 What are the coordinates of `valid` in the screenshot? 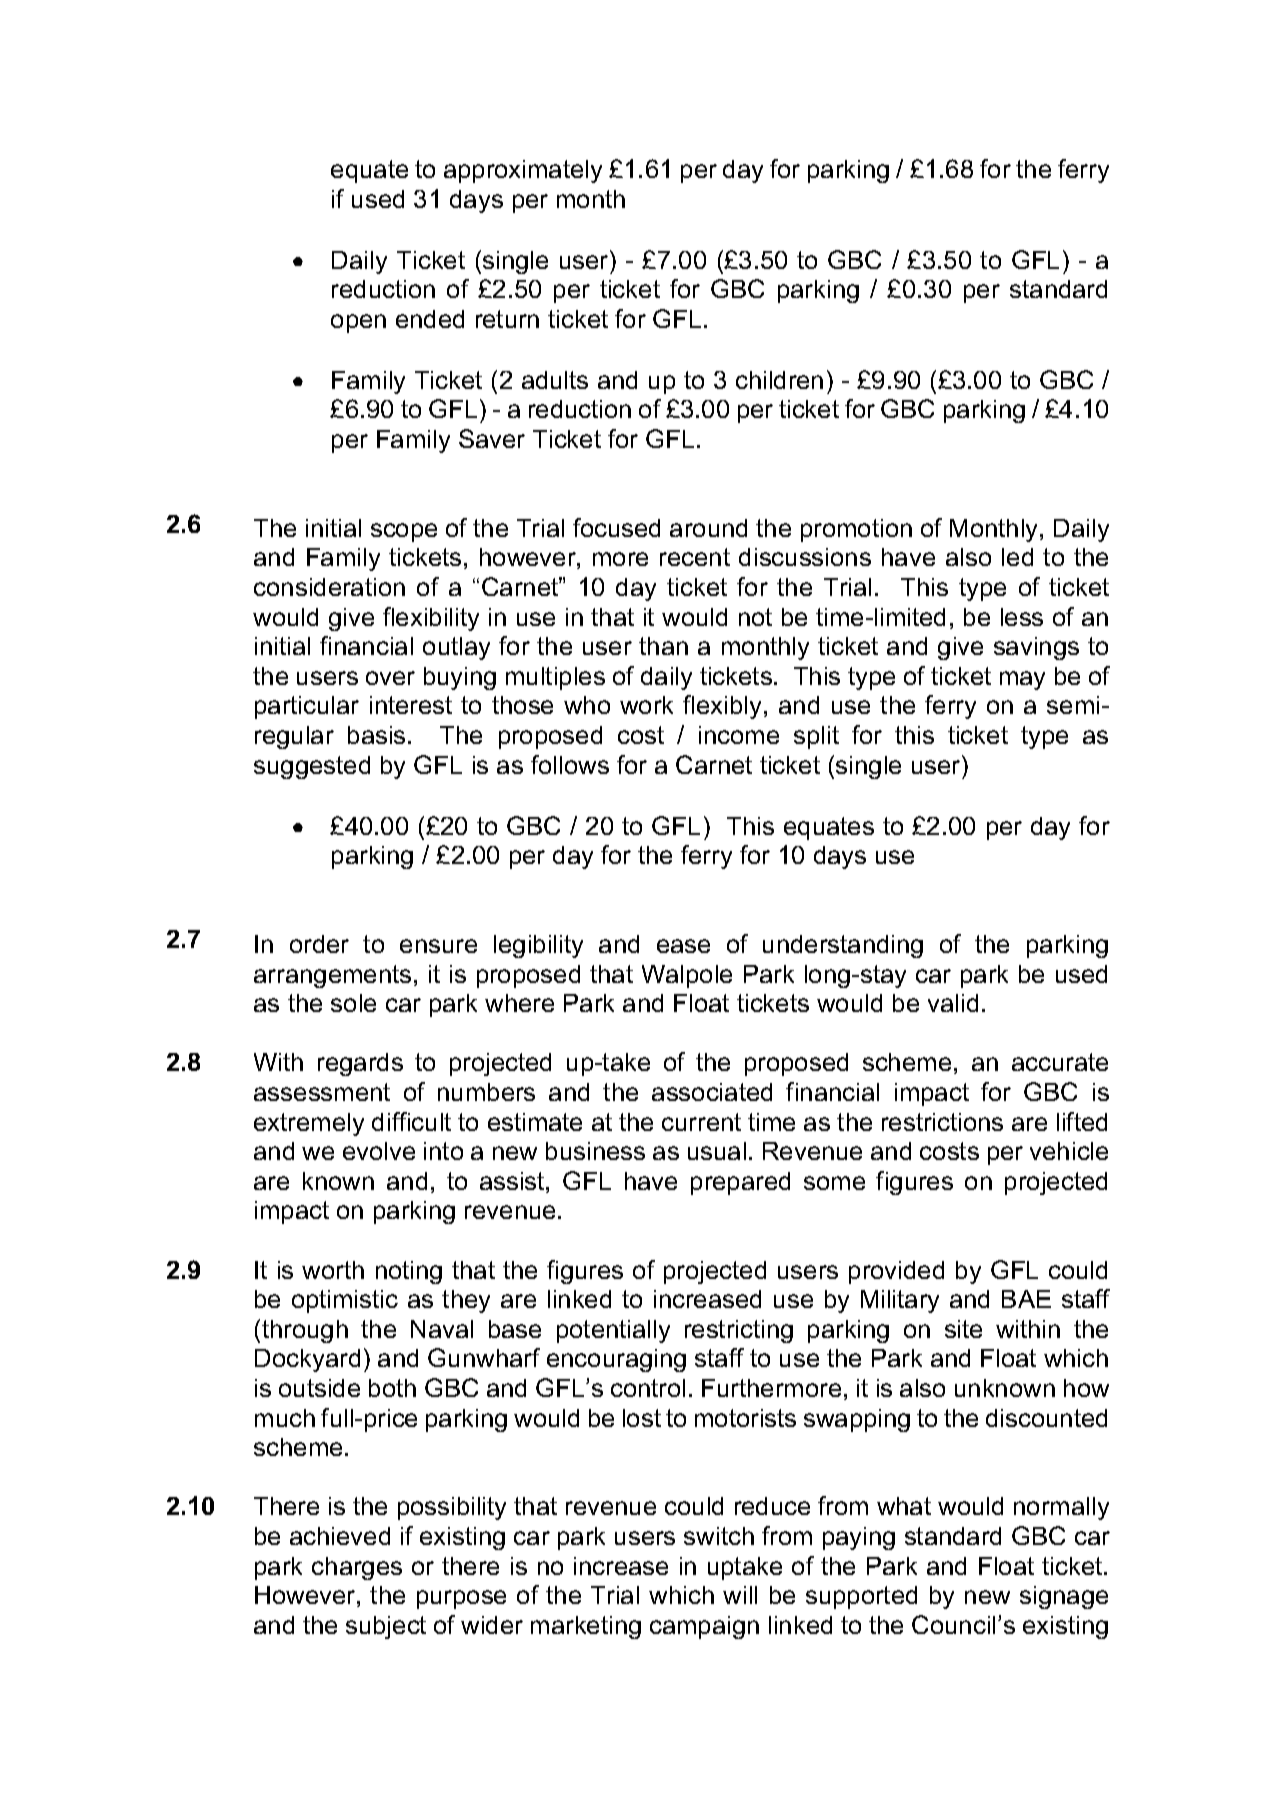 It's located at (953, 1003).
